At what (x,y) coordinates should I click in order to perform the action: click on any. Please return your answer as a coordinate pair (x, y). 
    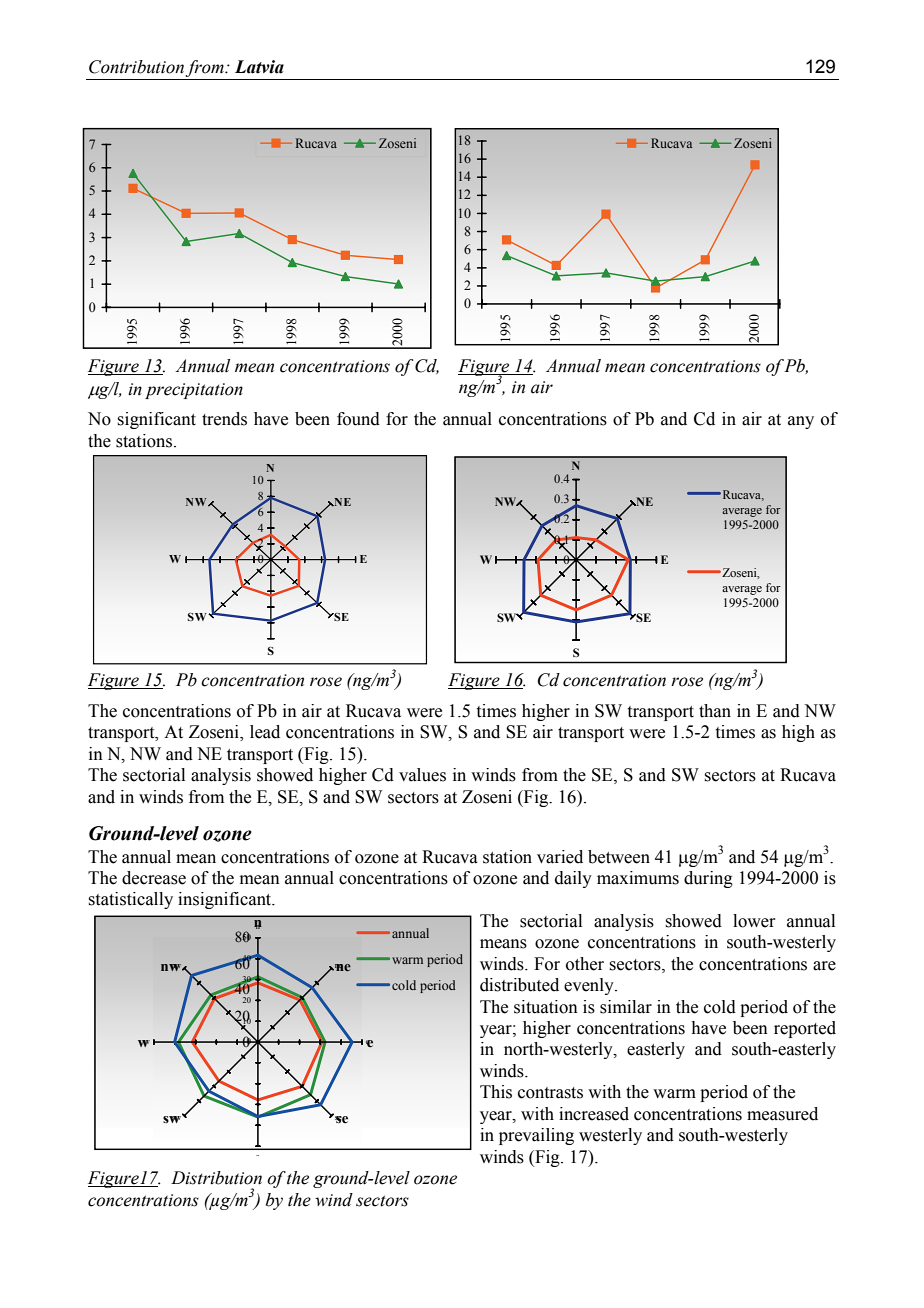
    Looking at the image, I should click on (801, 422).
